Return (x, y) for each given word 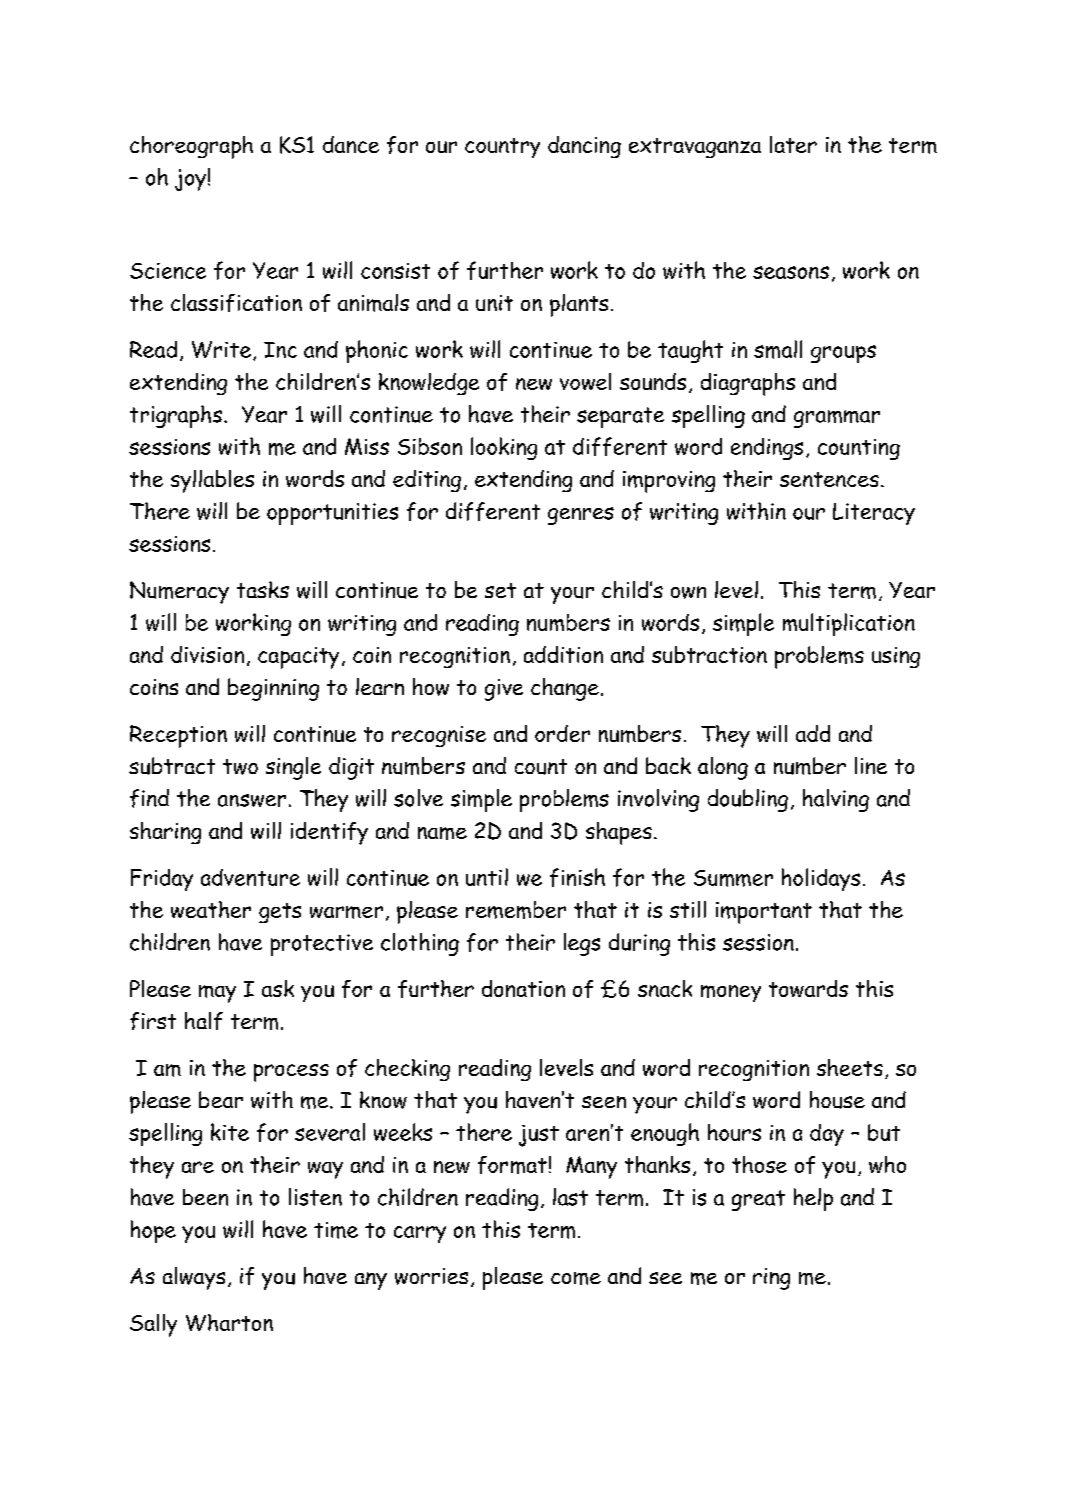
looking (504, 448)
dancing (584, 147)
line (871, 765)
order (562, 733)
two (240, 767)
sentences (829, 479)
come (576, 1278)
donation (523, 988)
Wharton (229, 1322)
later (793, 144)
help (813, 1199)
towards (808, 988)
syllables (212, 481)
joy (190, 180)
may (217, 994)
